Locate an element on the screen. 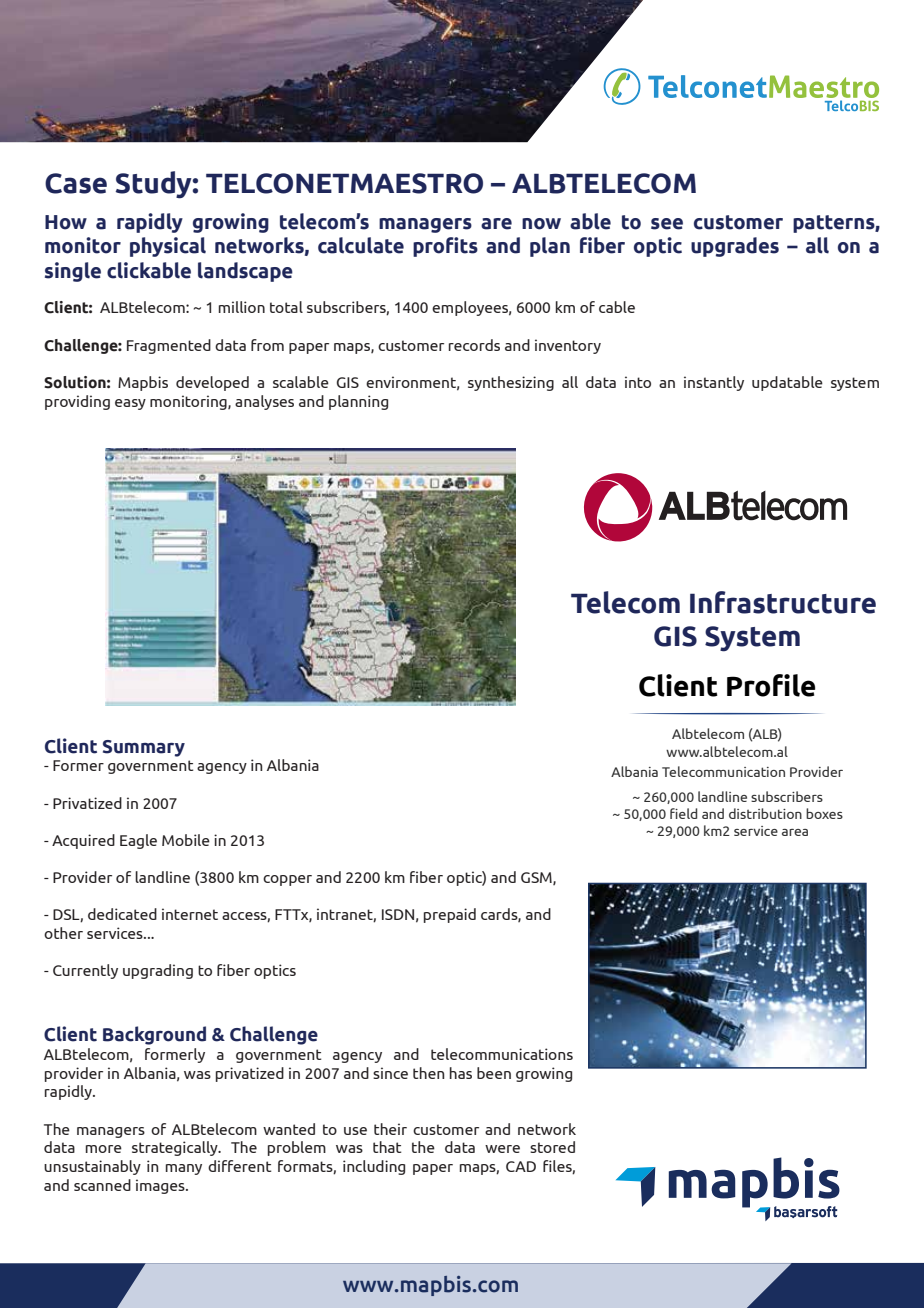 The image size is (924, 1308). Mobile is located at coordinates (186, 840).
